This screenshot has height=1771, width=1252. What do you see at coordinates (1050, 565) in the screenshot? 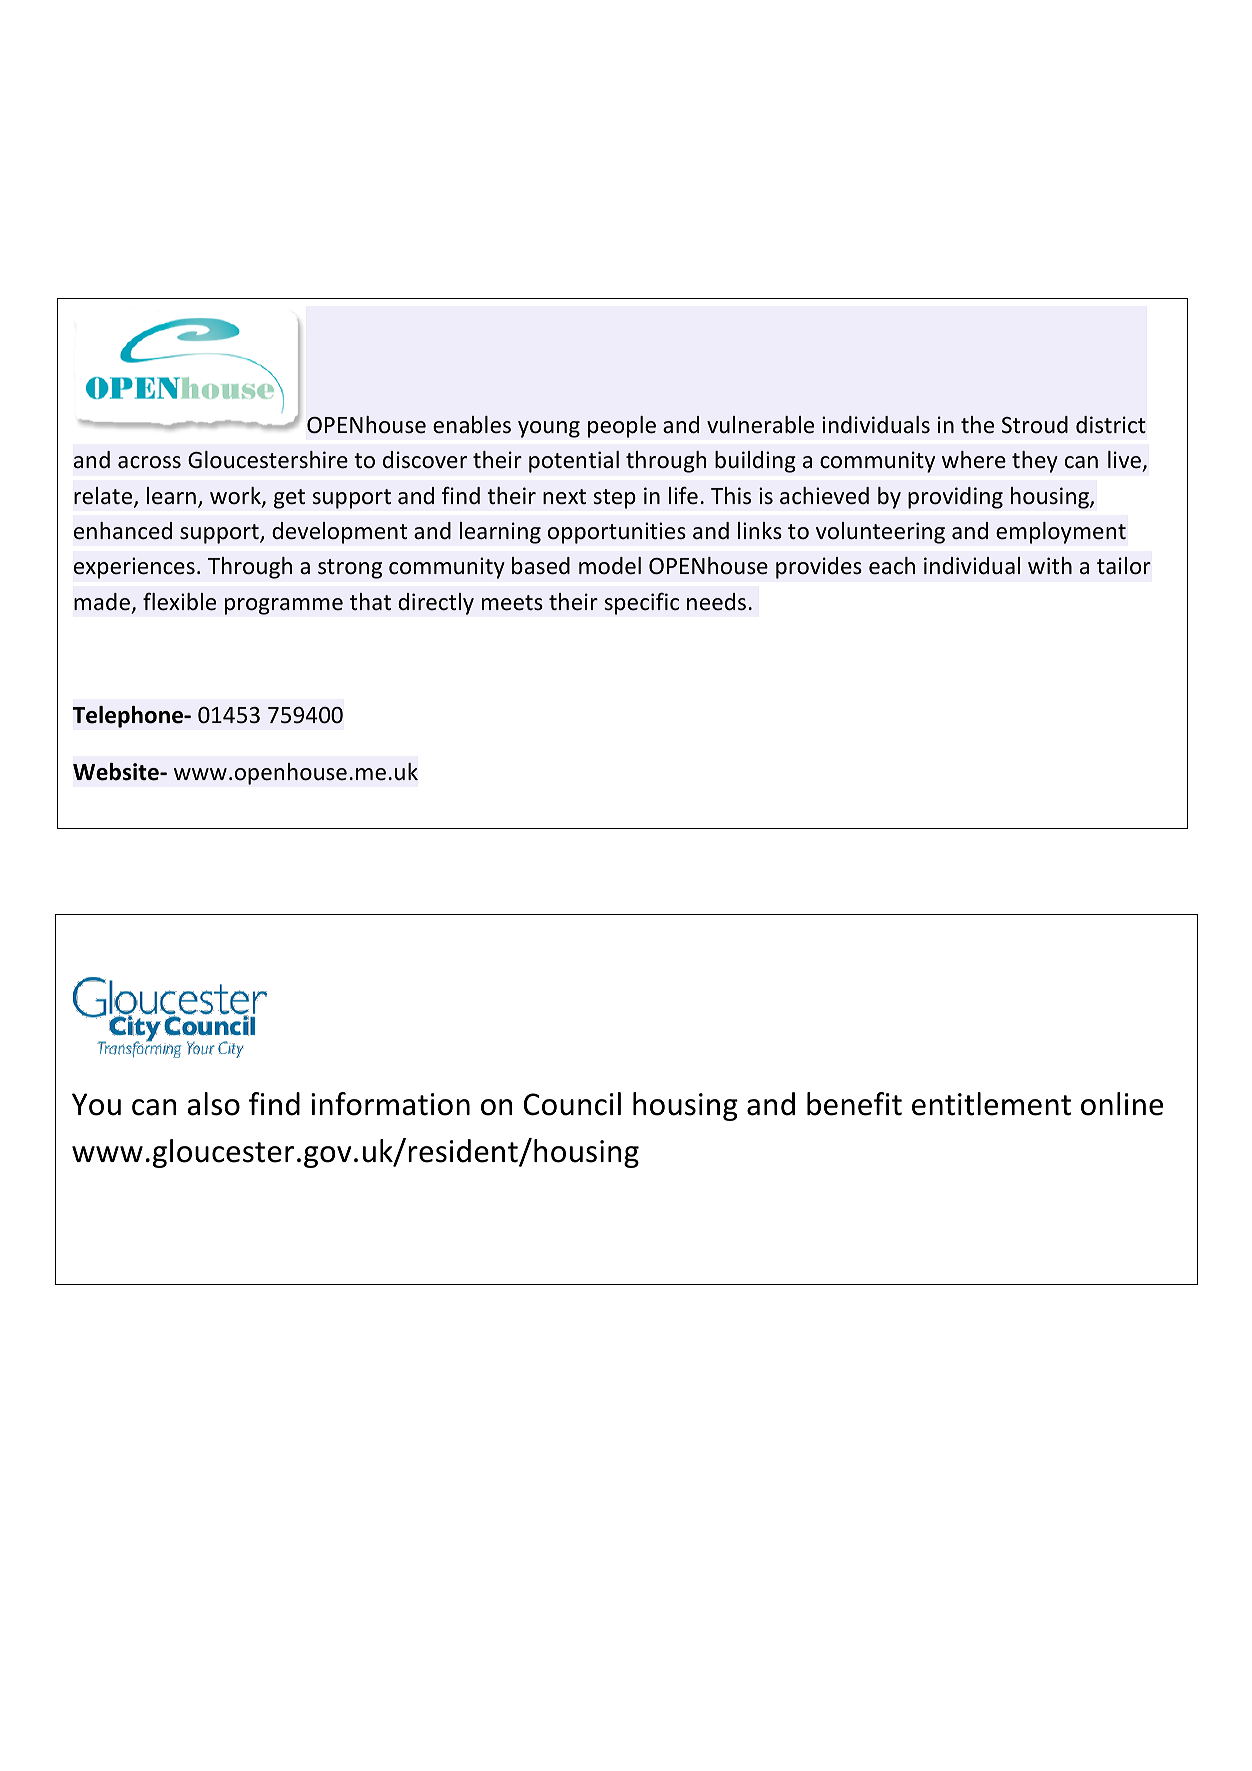
I see `with` at bounding box center [1050, 565].
